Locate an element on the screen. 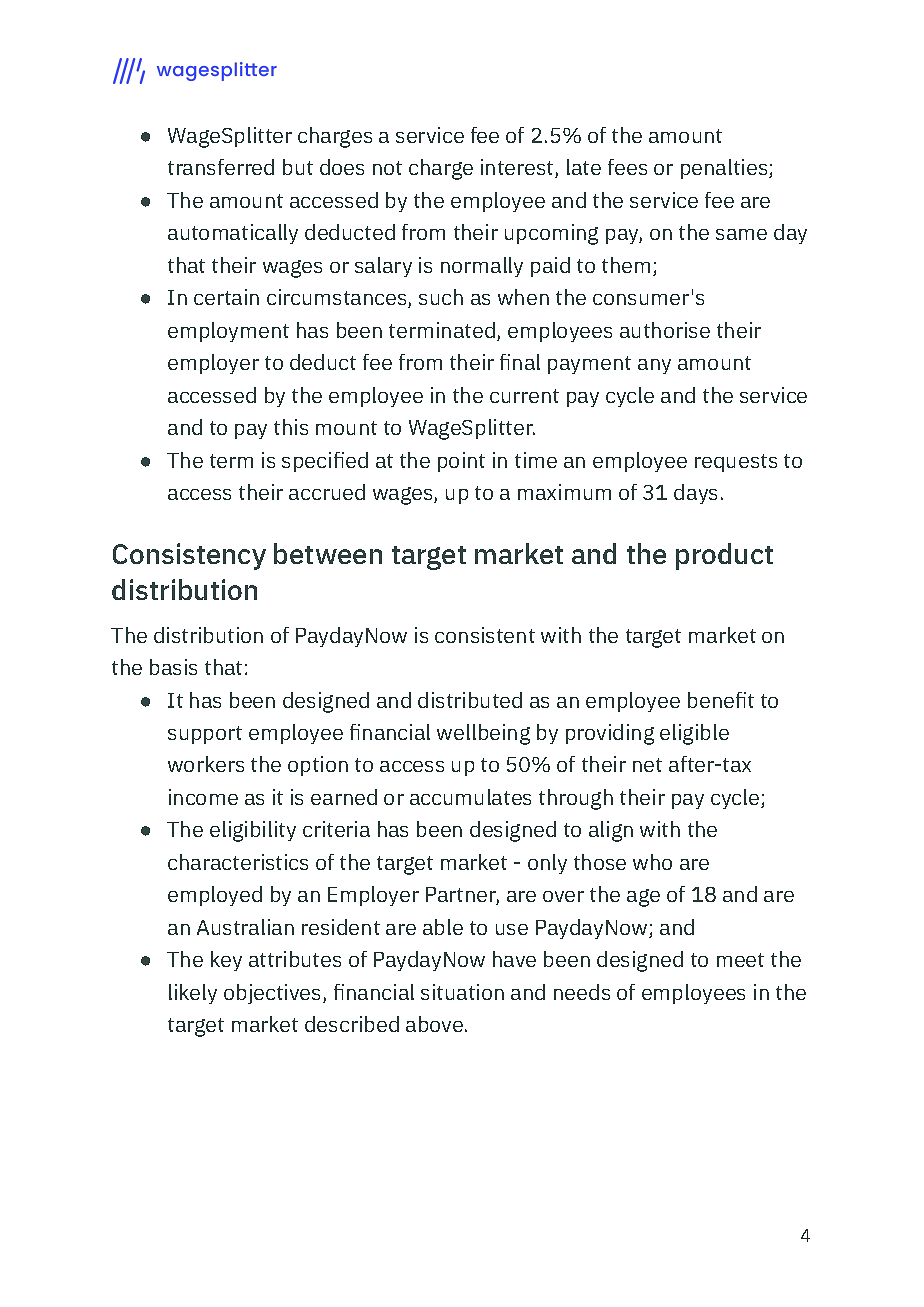 The width and height of the screenshot is (924, 1307). interest is located at coordinates (518, 168).
